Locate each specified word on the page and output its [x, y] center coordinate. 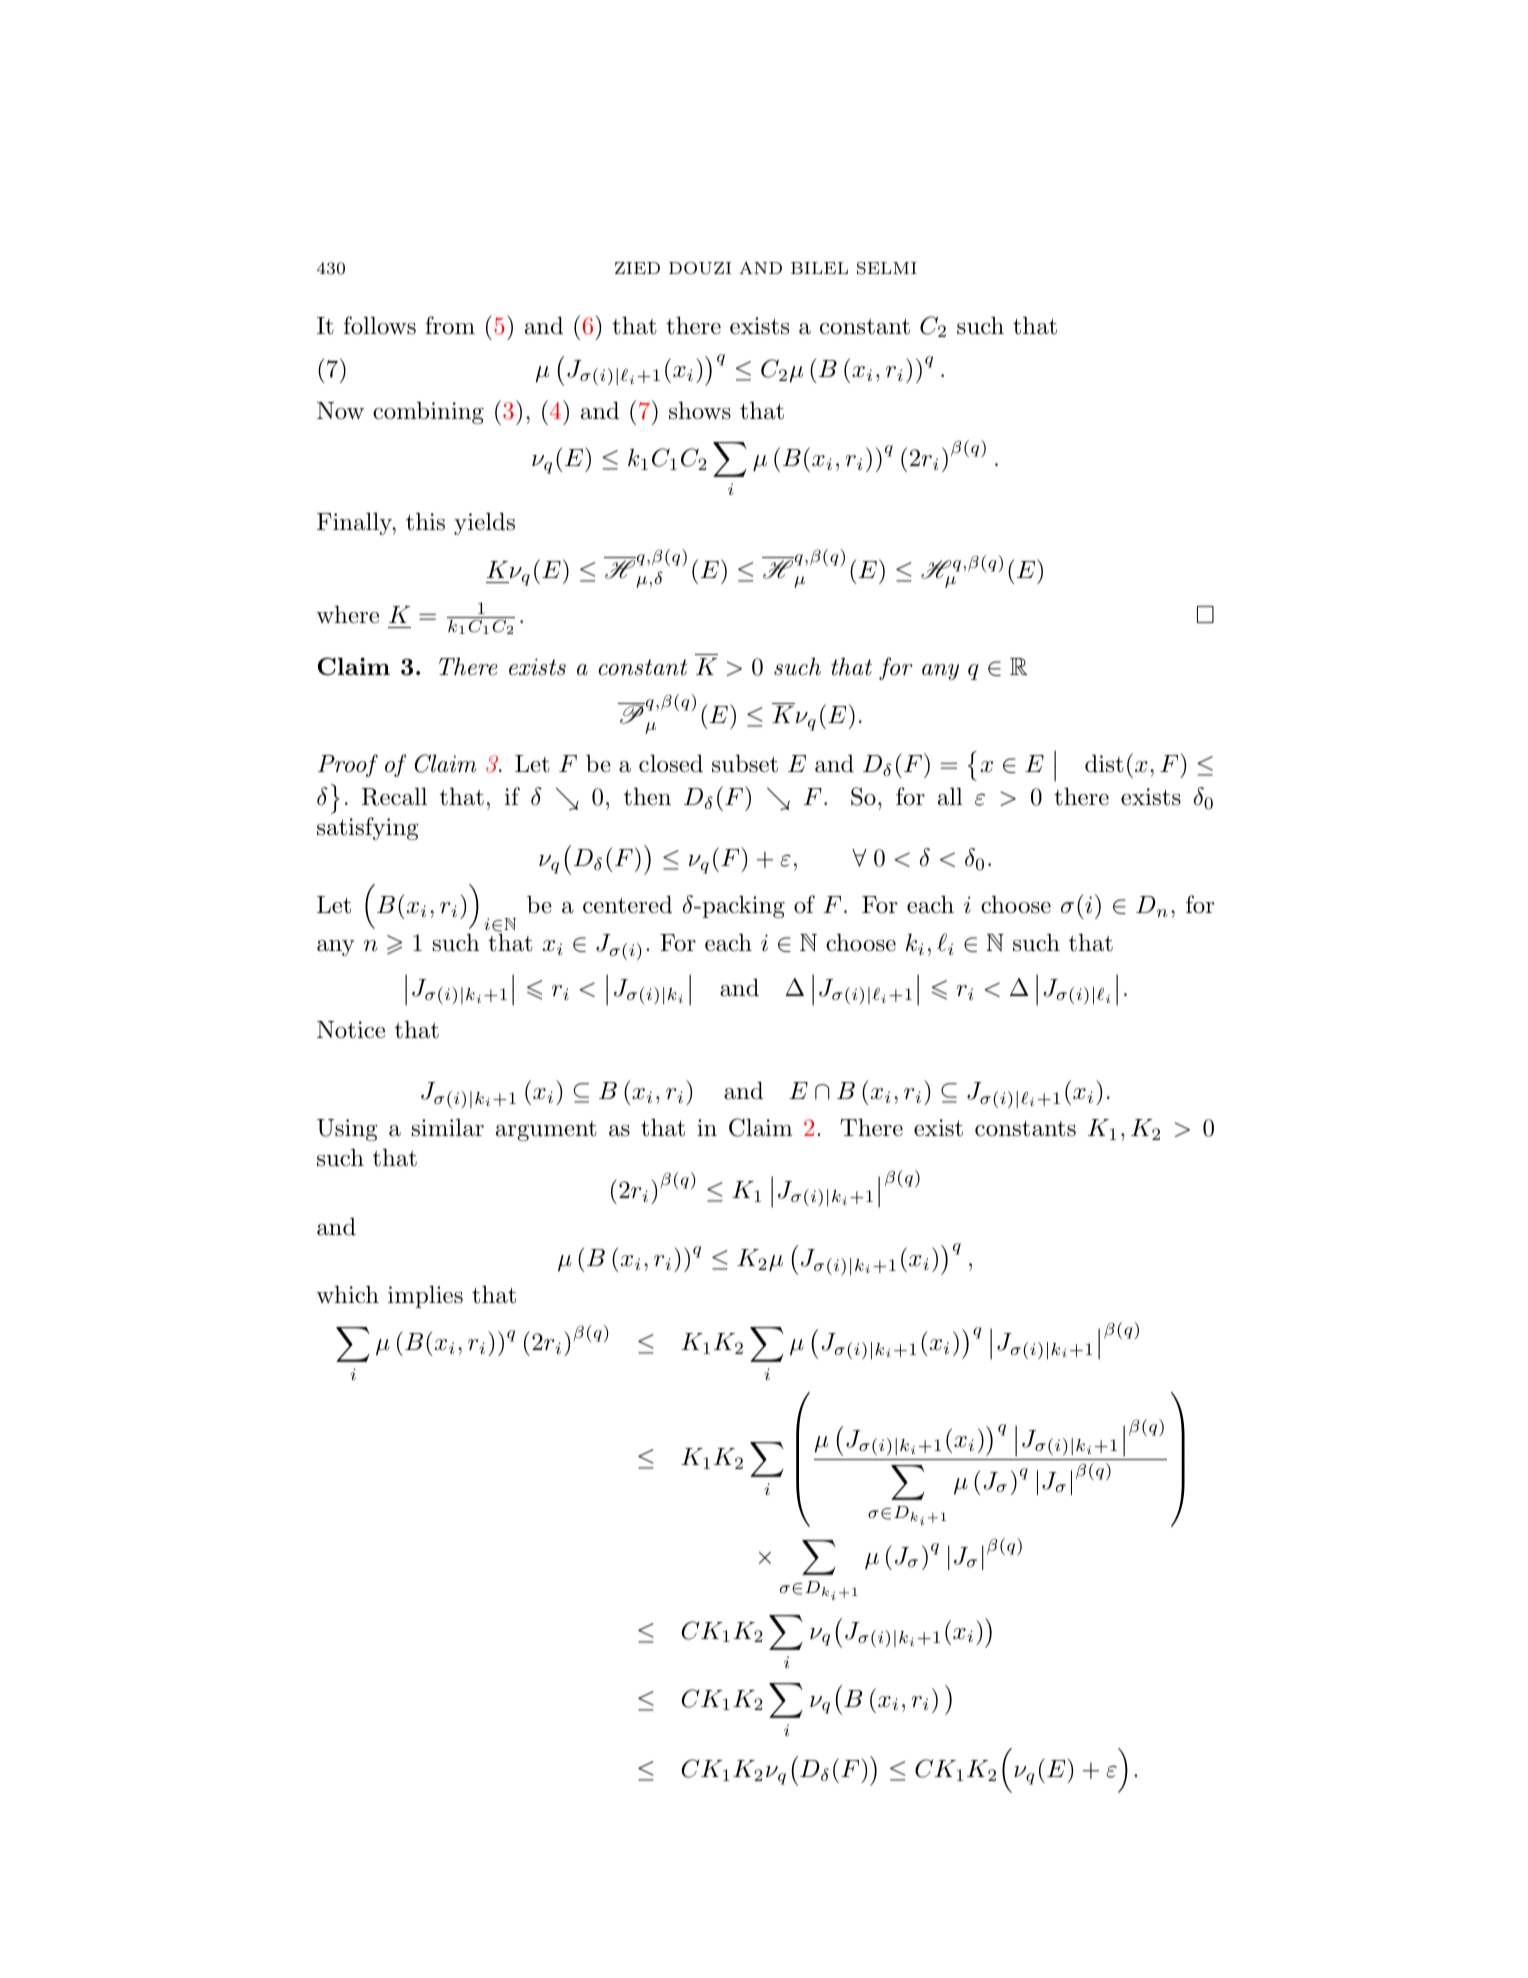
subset [745, 763]
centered [627, 904]
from [450, 325]
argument [546, 1131]
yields [484, 523]
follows [380, 325]
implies [425, 1296]
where [347, 614]
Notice [351, 1030]
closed [671, 763]
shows [700, 410]
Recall [394, 796]
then [647, 796]
